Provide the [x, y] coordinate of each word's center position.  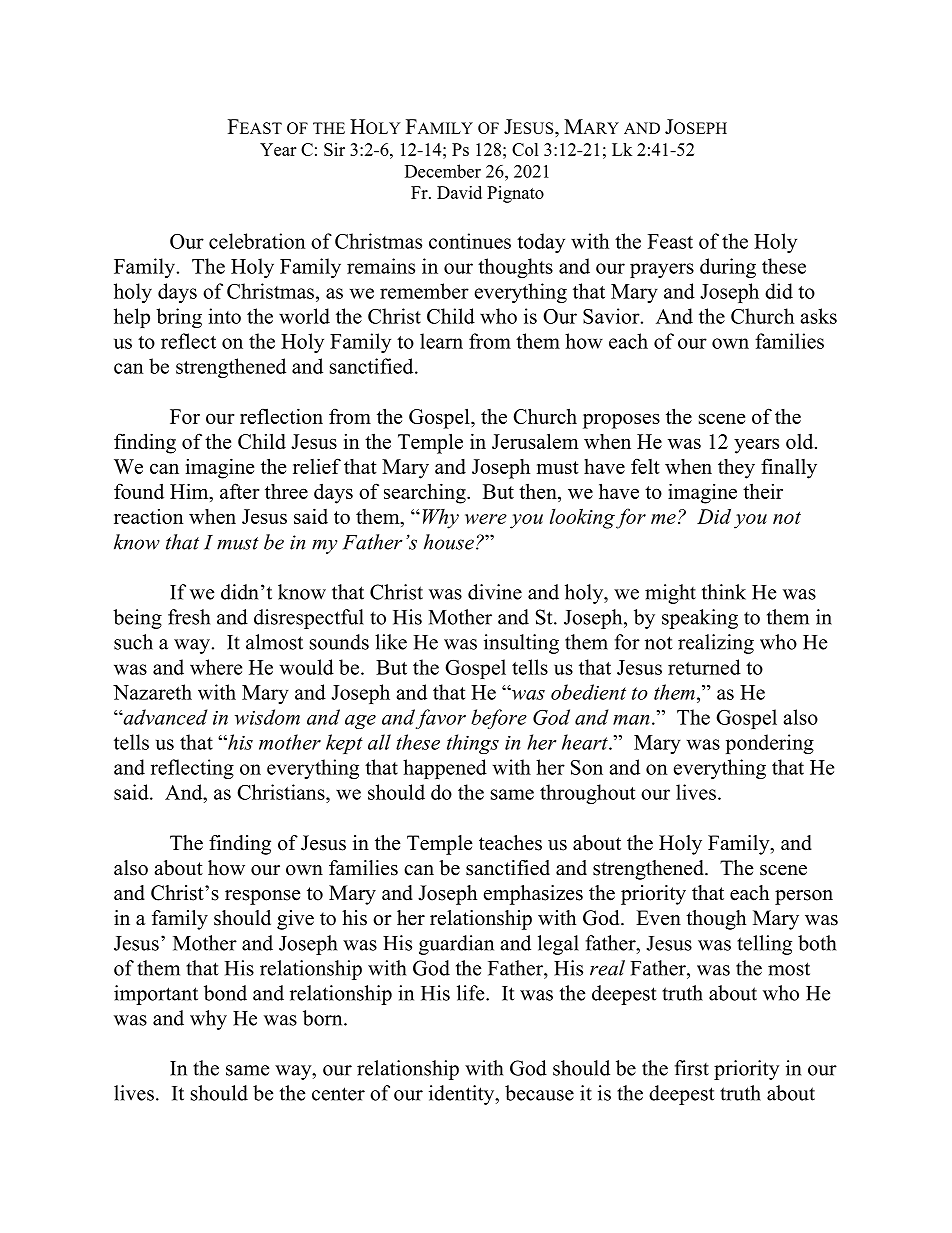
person [804, 897]
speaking [700, 619]
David [459, 192]
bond [225, 993]
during [728, 268]
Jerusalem [535, 441]
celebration [257, 241]
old [801, 441]
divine [495, 592]
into [224, 316]
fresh [189, 617]
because [539, 1093]
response [263, 897]
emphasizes [533, 895]
